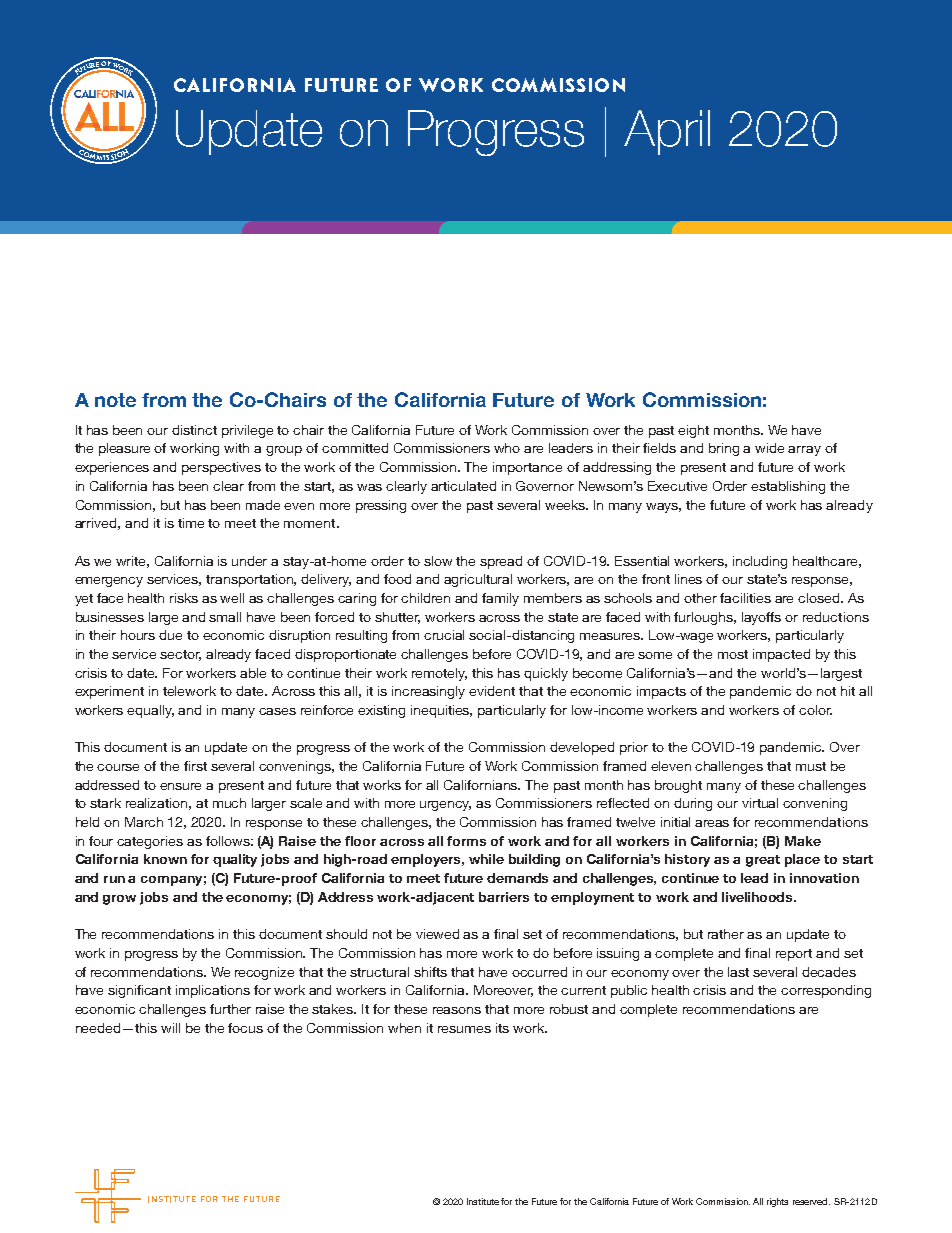 This screenshot has height=1233, width=952. I want to click on distinct, so click(194, 430).
